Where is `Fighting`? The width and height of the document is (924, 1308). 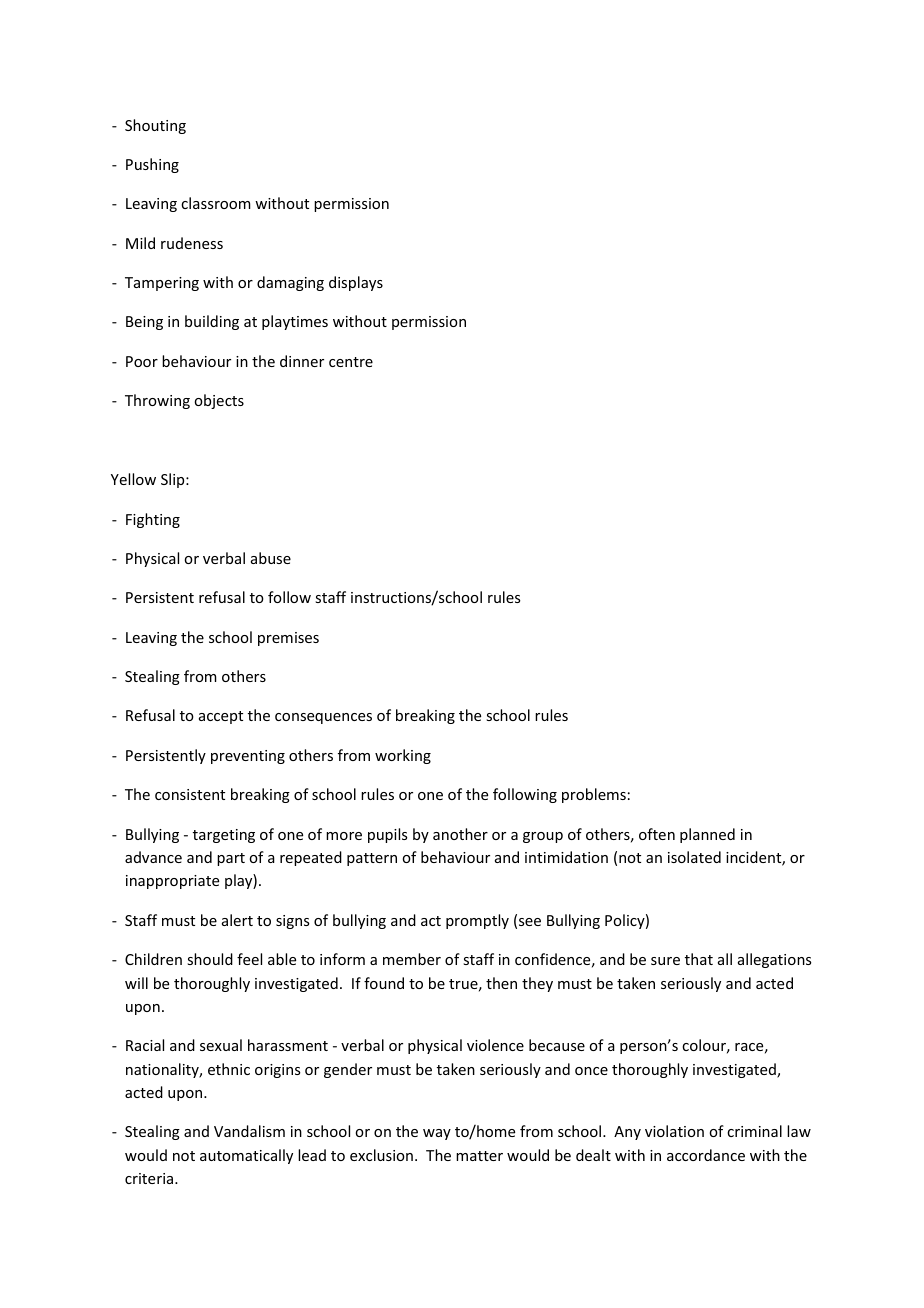 Fighting is located at coordinates (153, 520).
